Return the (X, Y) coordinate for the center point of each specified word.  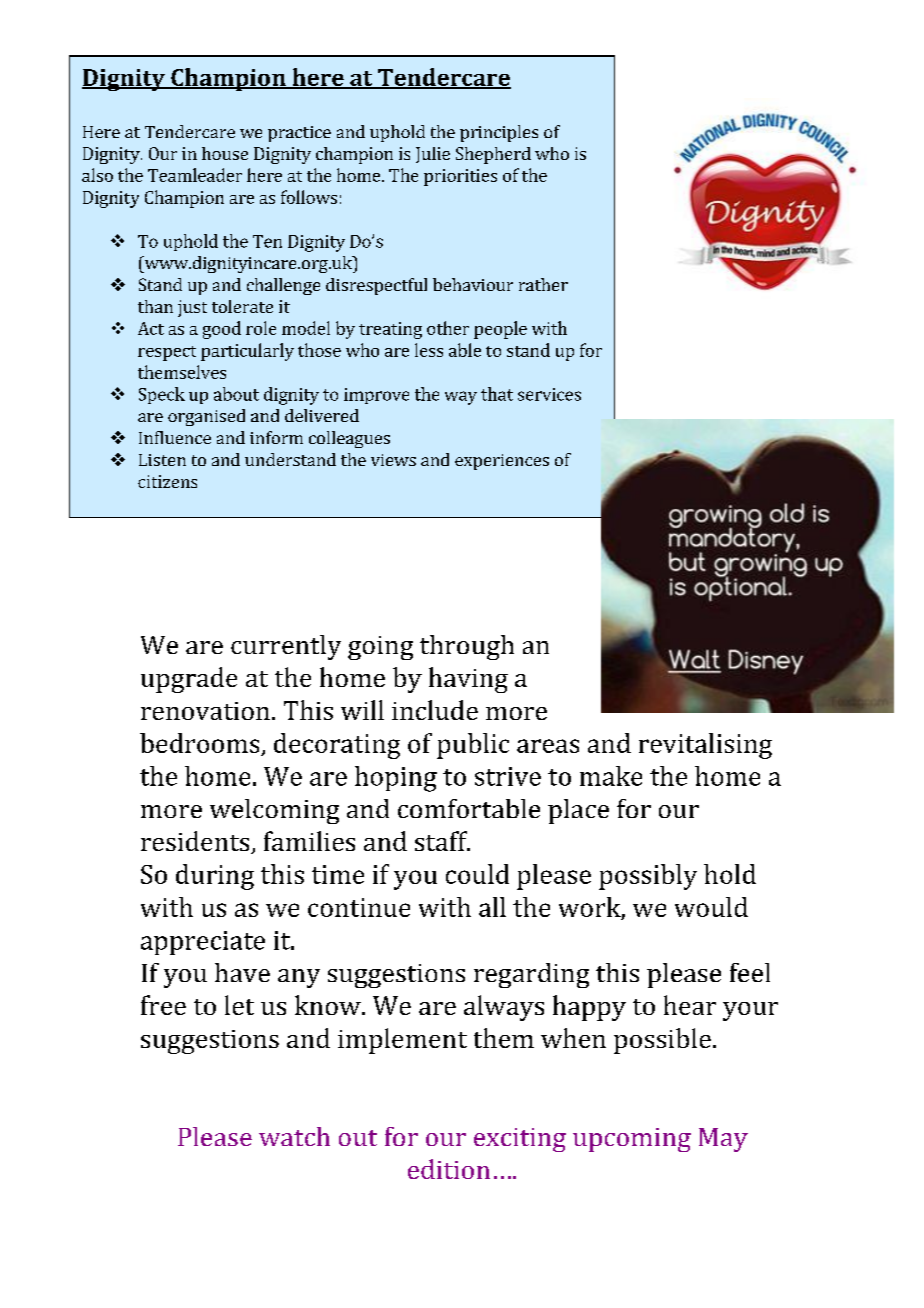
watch (294, 1136)
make (611, 776)
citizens (167, 481)
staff (442, 841)
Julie (433, 155)
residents (196, 842)
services (549, 394)
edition (449, 1169)
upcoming (632, 1140)
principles (499, 133)
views (393, 460)
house (225, 153)
